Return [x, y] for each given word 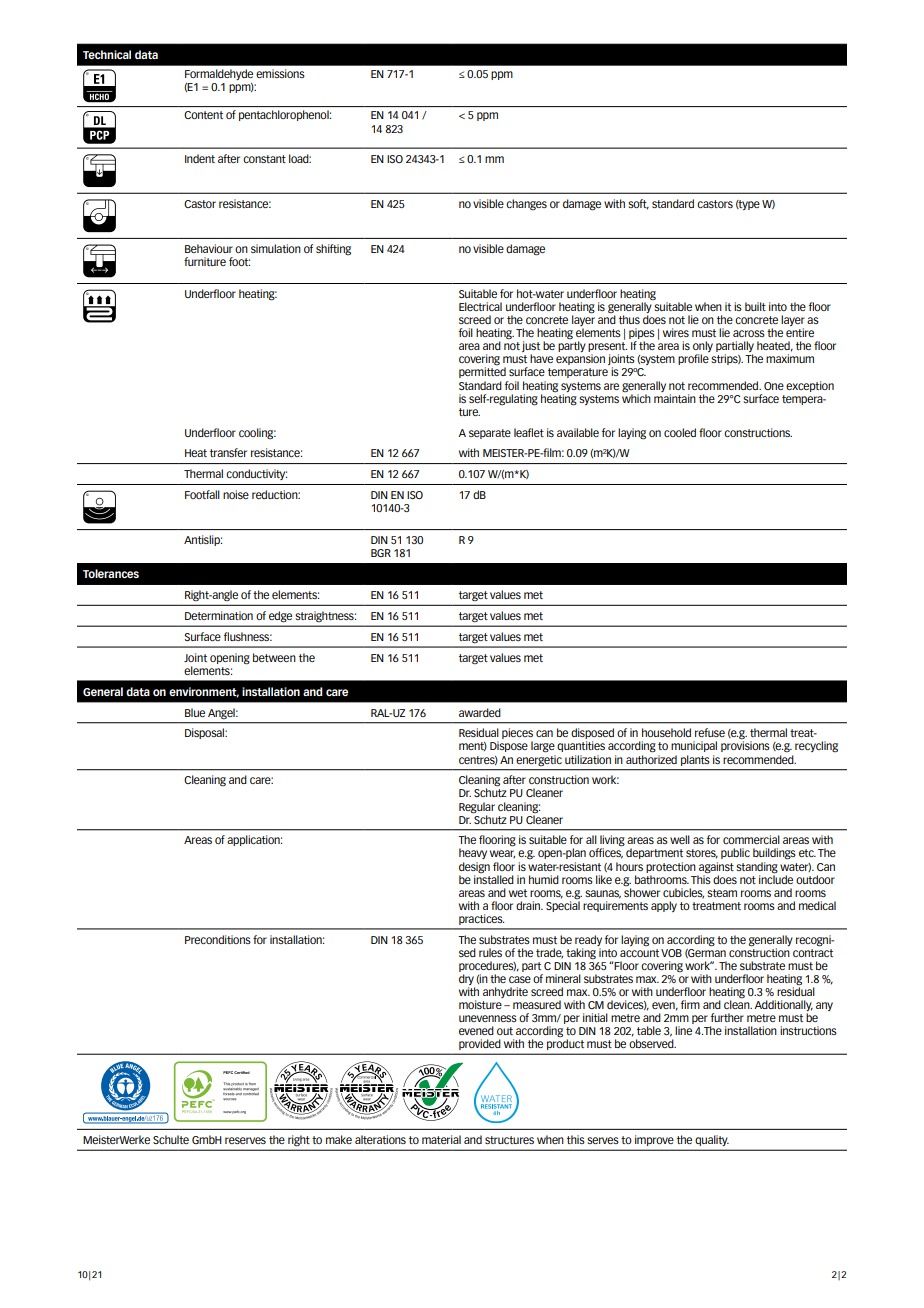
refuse [710, 732]
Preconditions [218, 939]
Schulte [171, 1139]
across [749, 333]
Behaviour [209, 248]
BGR [381, 553]
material [441, 1139]
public [735, 853]
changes [526, 205]
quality [712, 1140]
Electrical [480, 306]
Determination [219, 615]
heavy [473, 853]
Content [203, 115]
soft [638, 204]
